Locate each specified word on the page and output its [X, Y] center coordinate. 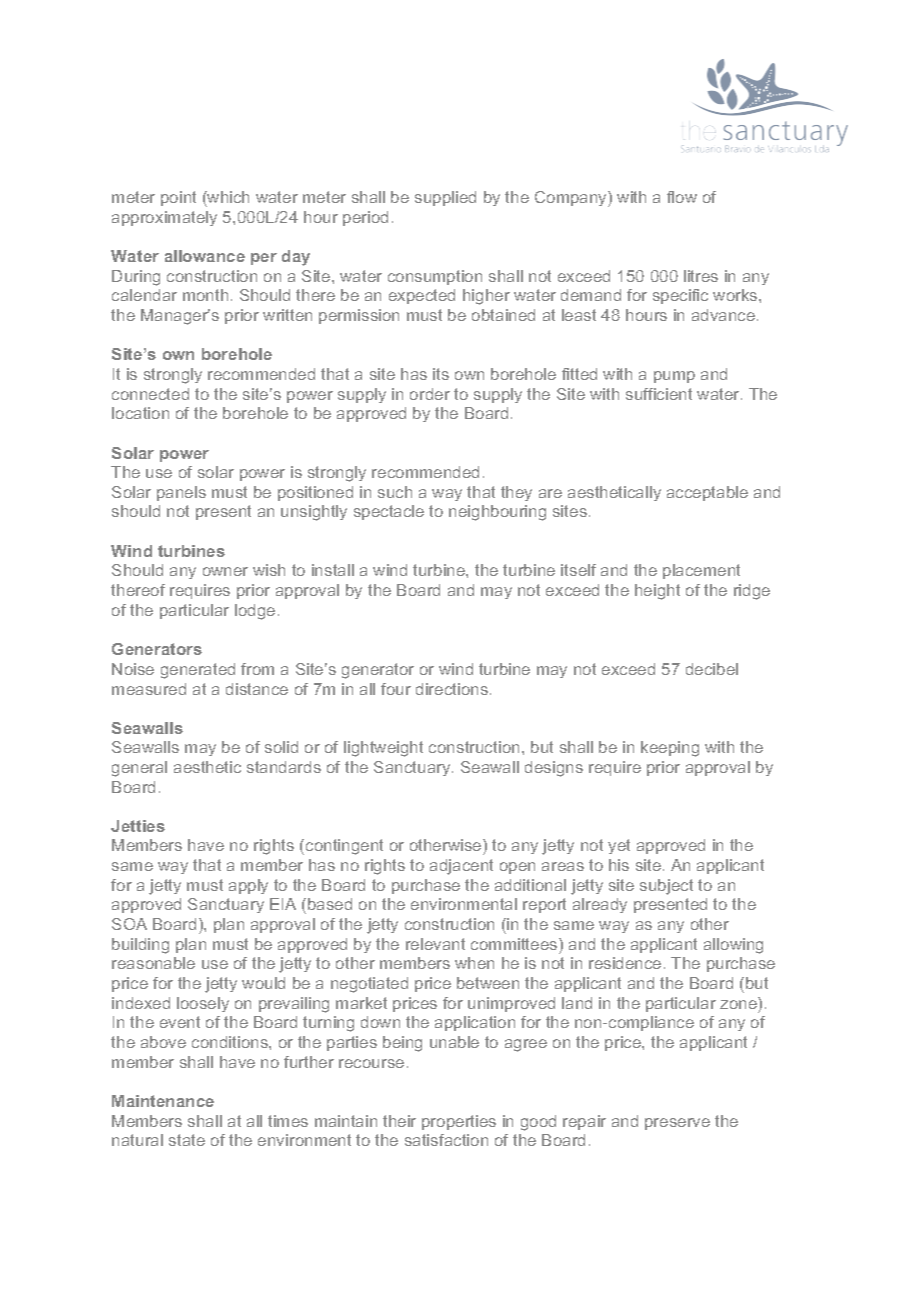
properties [459, 1122]
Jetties [138, 826]
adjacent [461, 867]
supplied [445, 198]
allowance [205, 256]
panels [181, 493]
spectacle [389, 512]
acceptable [707, 493]
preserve [677, 1124]
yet [619, 846]
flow [682, 197]
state [187, 1140]
